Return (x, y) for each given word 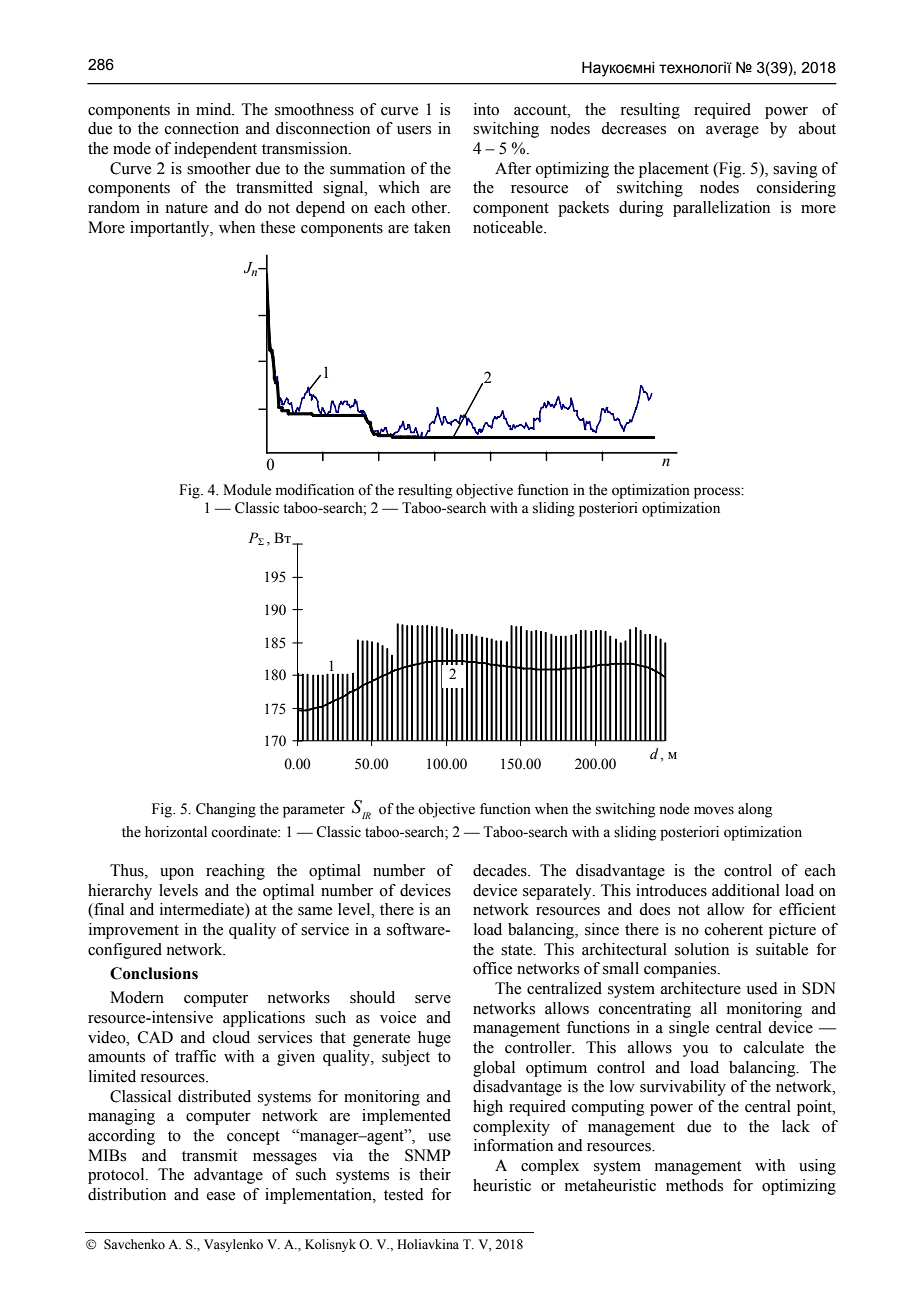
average (732, 132)
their (435, 1174)
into (486, 109)
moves (714, 810)
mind (215, 109)
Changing (226, 810)
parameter (314, 811)
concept (253, 1138)
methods (694, 1185)
